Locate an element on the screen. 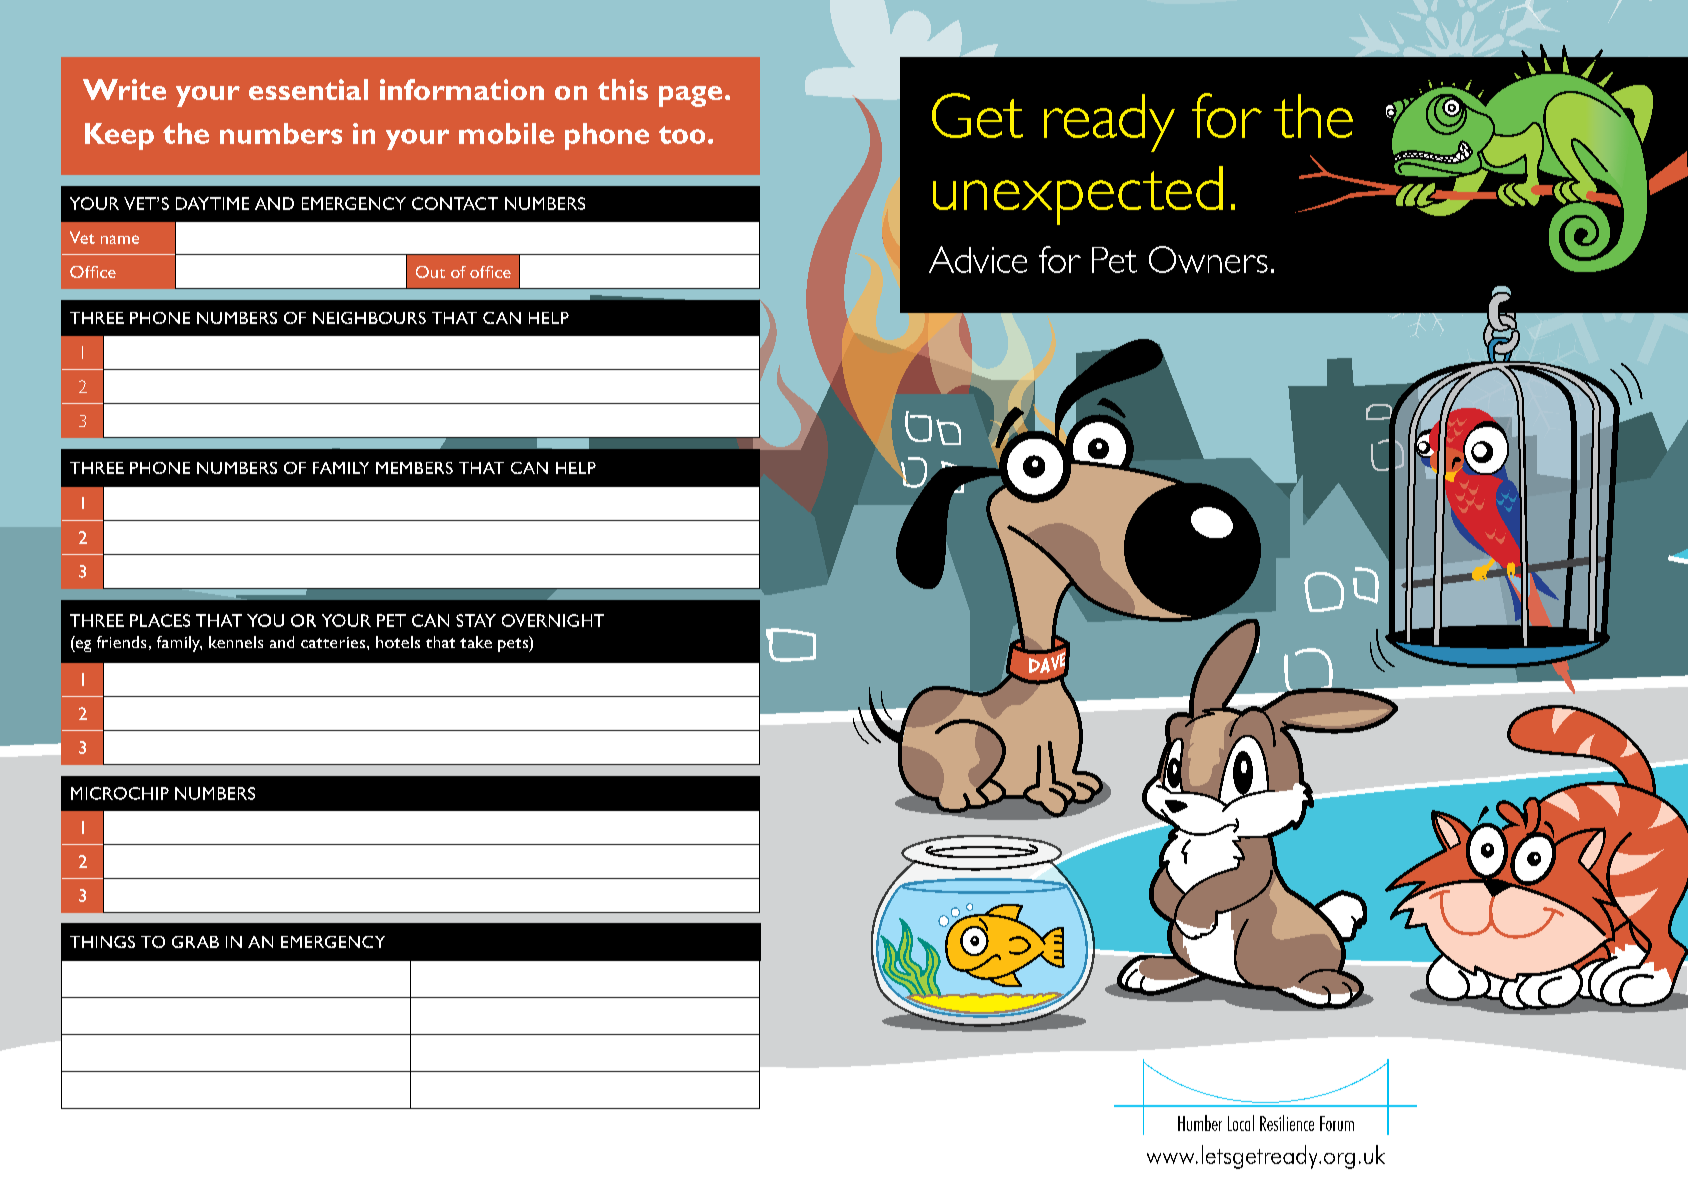 The image size is (1688, 1194). kennels is located at coordinates (236, 642).
